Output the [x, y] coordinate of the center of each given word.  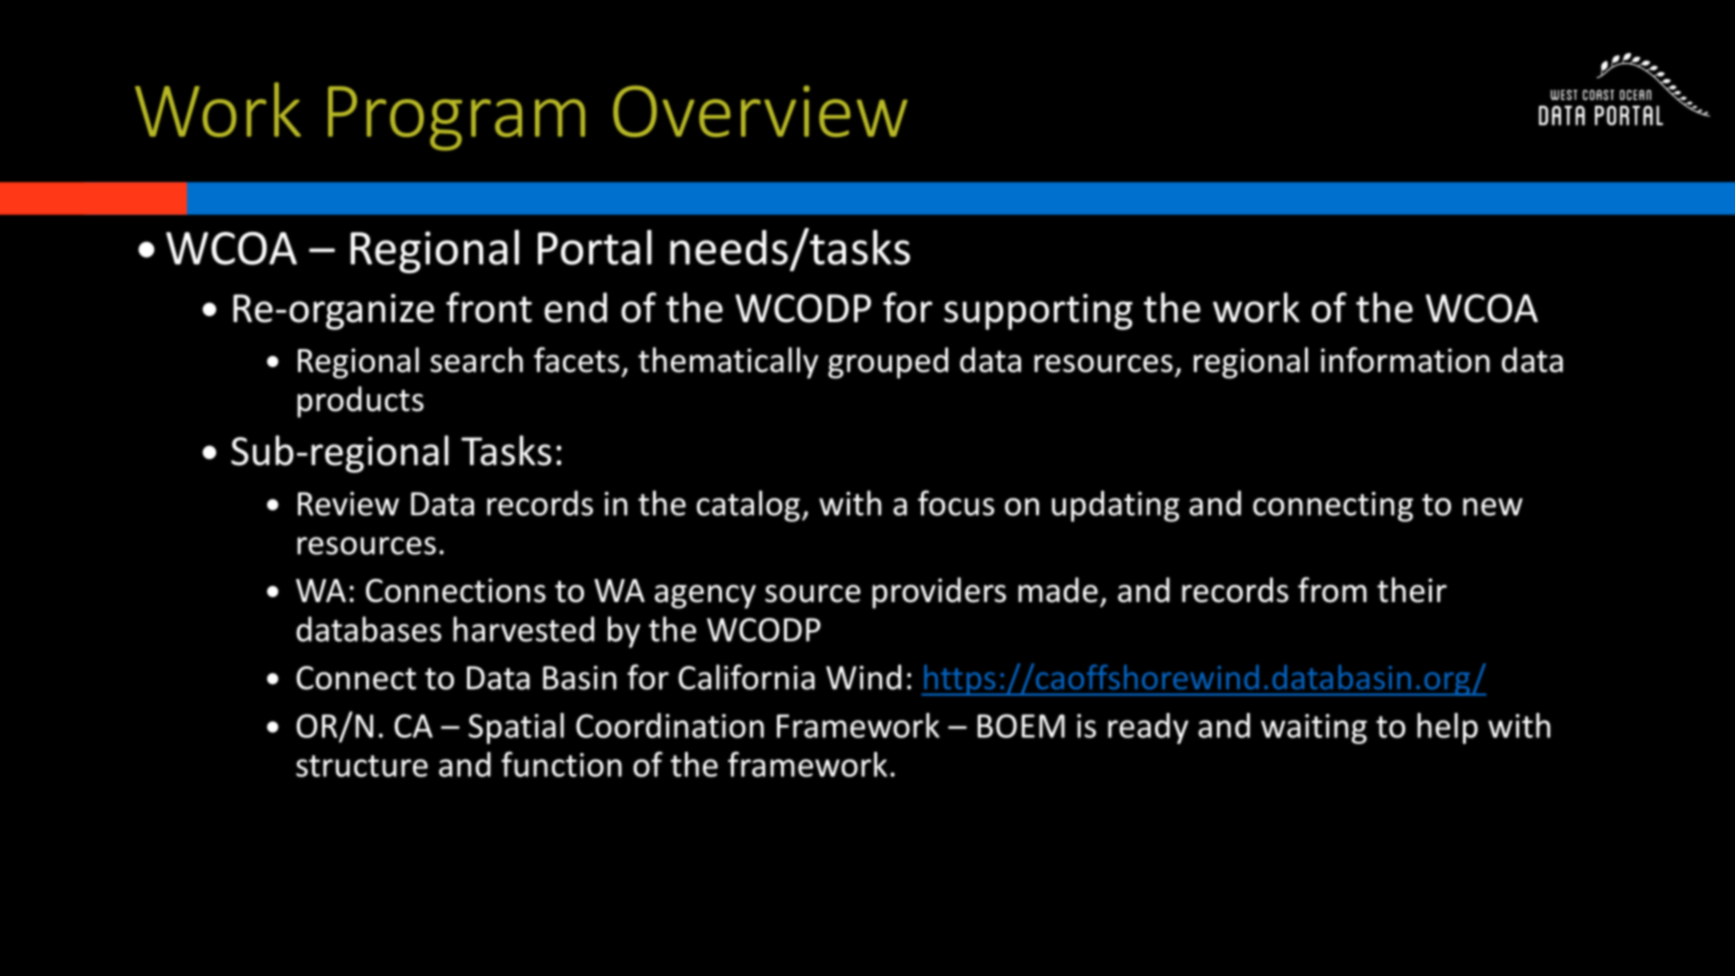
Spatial [516, 728]
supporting [1038, 312]
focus [956, 503]
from [1332, 590]
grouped [888, 363]
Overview [760, 111]
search [476, 360]
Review [348, 504]
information [1405, 360]
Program [456, 118]
